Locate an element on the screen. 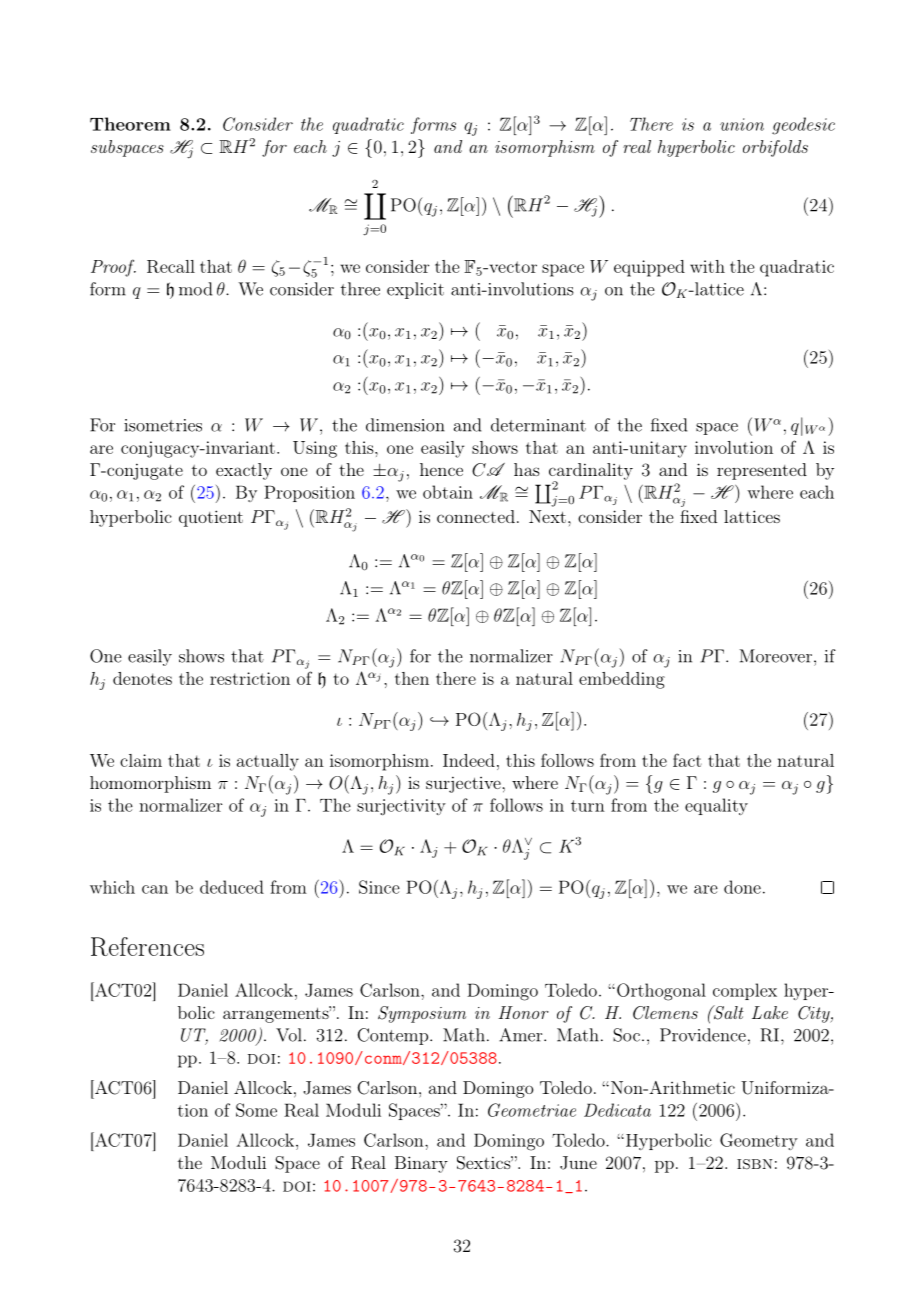  Binary is located at coordinates (421, 1164).
